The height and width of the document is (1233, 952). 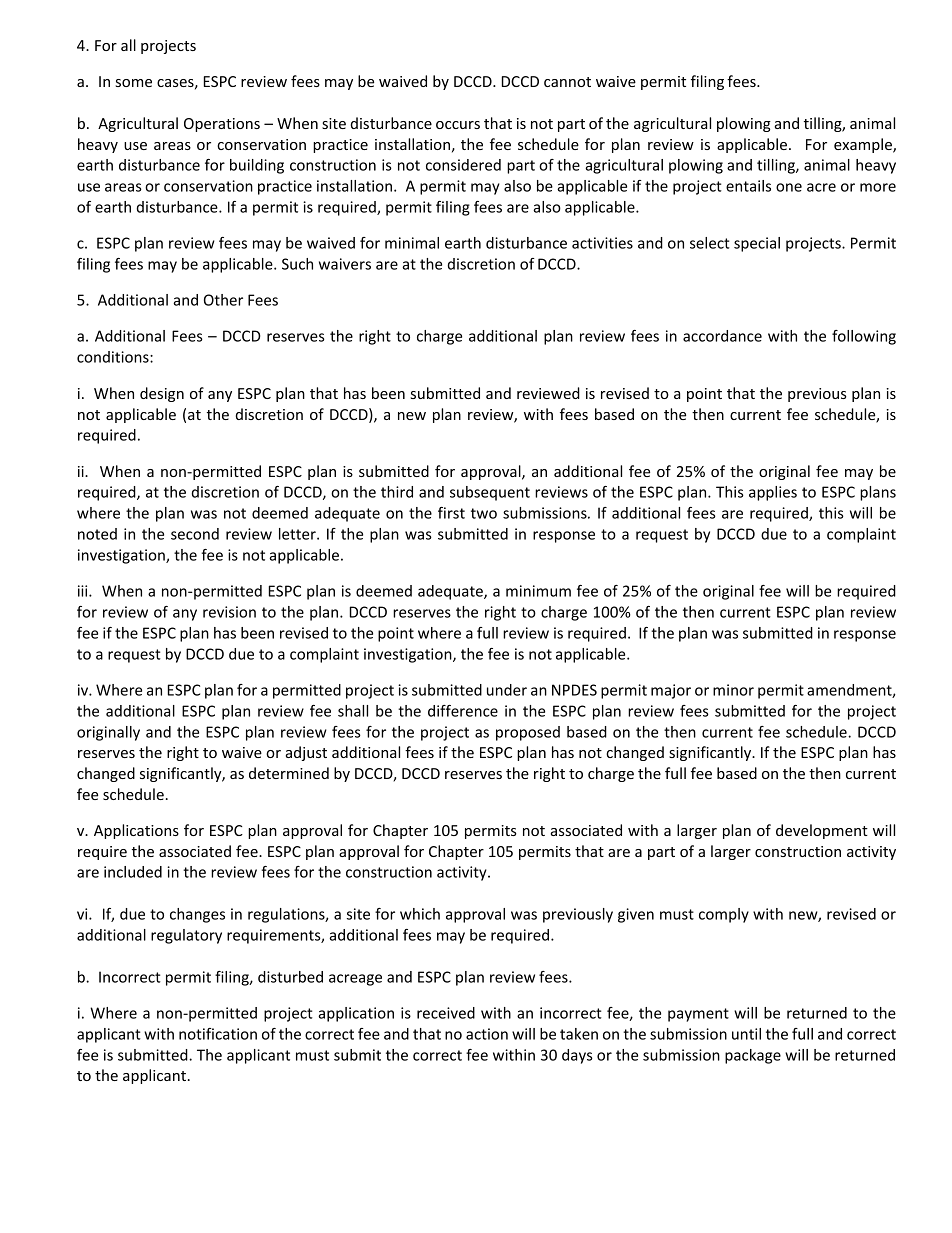 I want to click on accordance, so click(x=722, y=336).
